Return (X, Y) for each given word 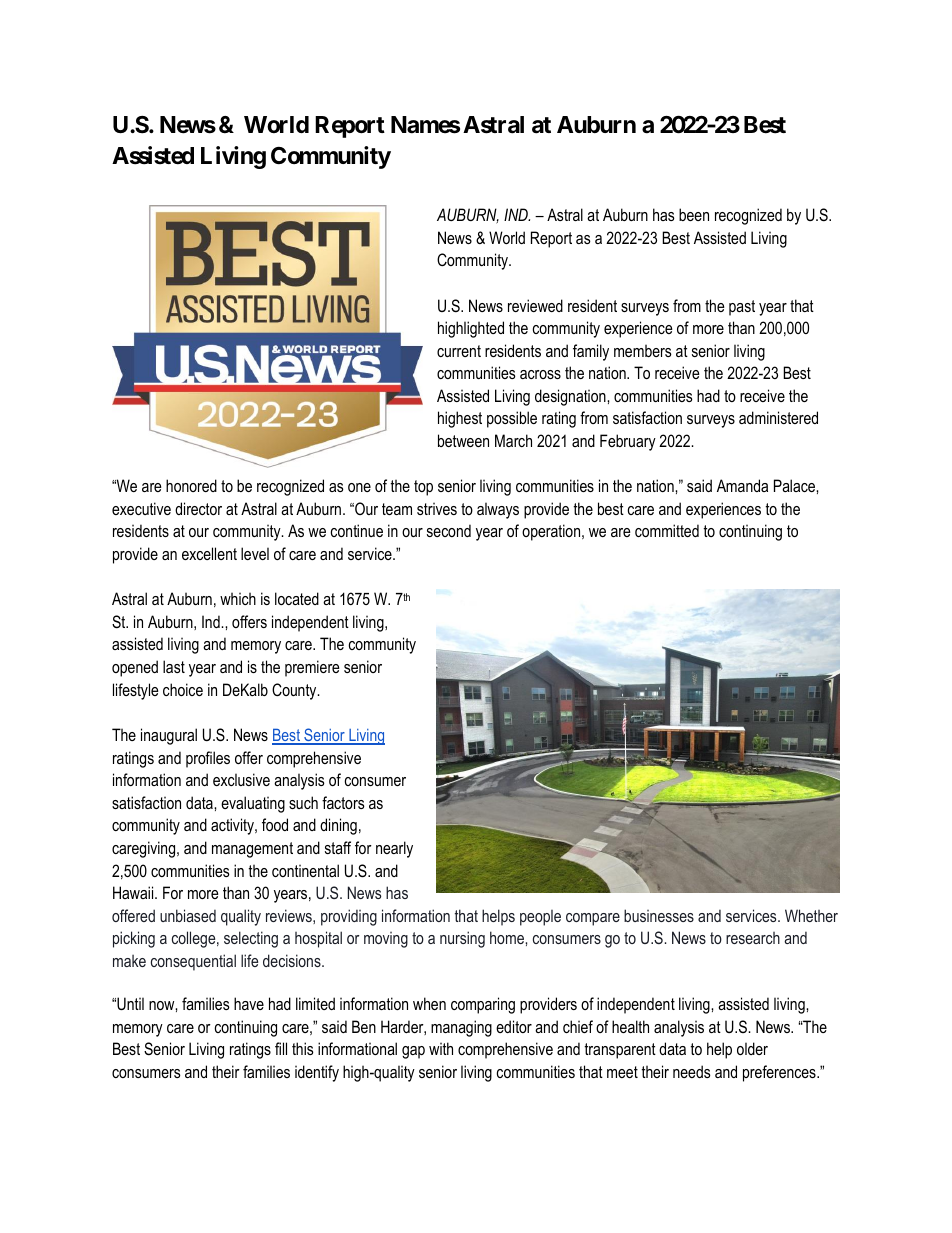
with (441, 1048)
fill (281, 1048)
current (459, 351)
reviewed (535, 305)
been (694, 214)
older (752, 1048)
